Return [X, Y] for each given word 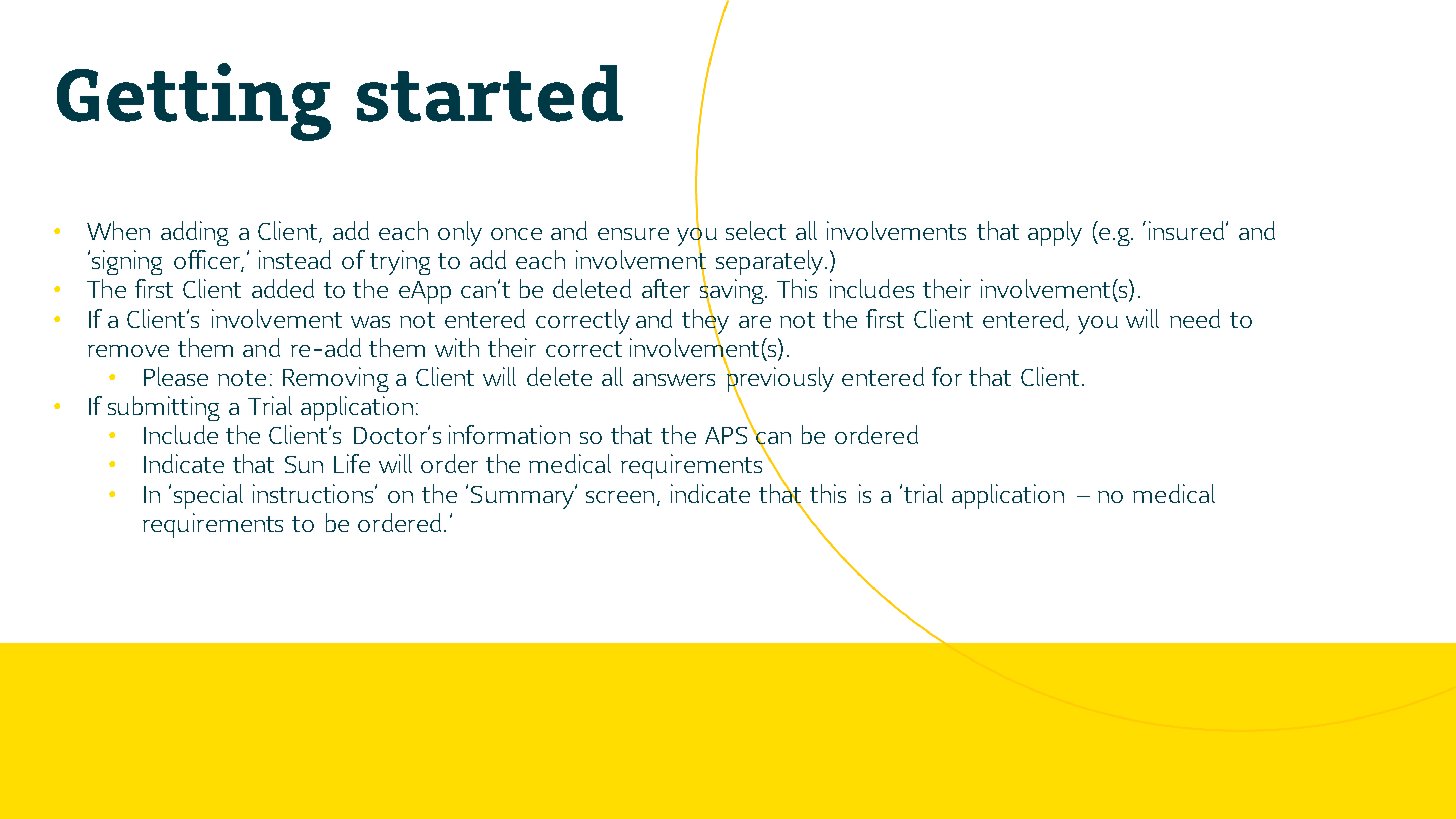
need [1195, 318]
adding [195, 233]
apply [1055, 233]
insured [1188, 230]
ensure [633, 234]
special [208, 496]
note [242, 378]
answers [674, 380]
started [490, 93]
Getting [194, 102]
